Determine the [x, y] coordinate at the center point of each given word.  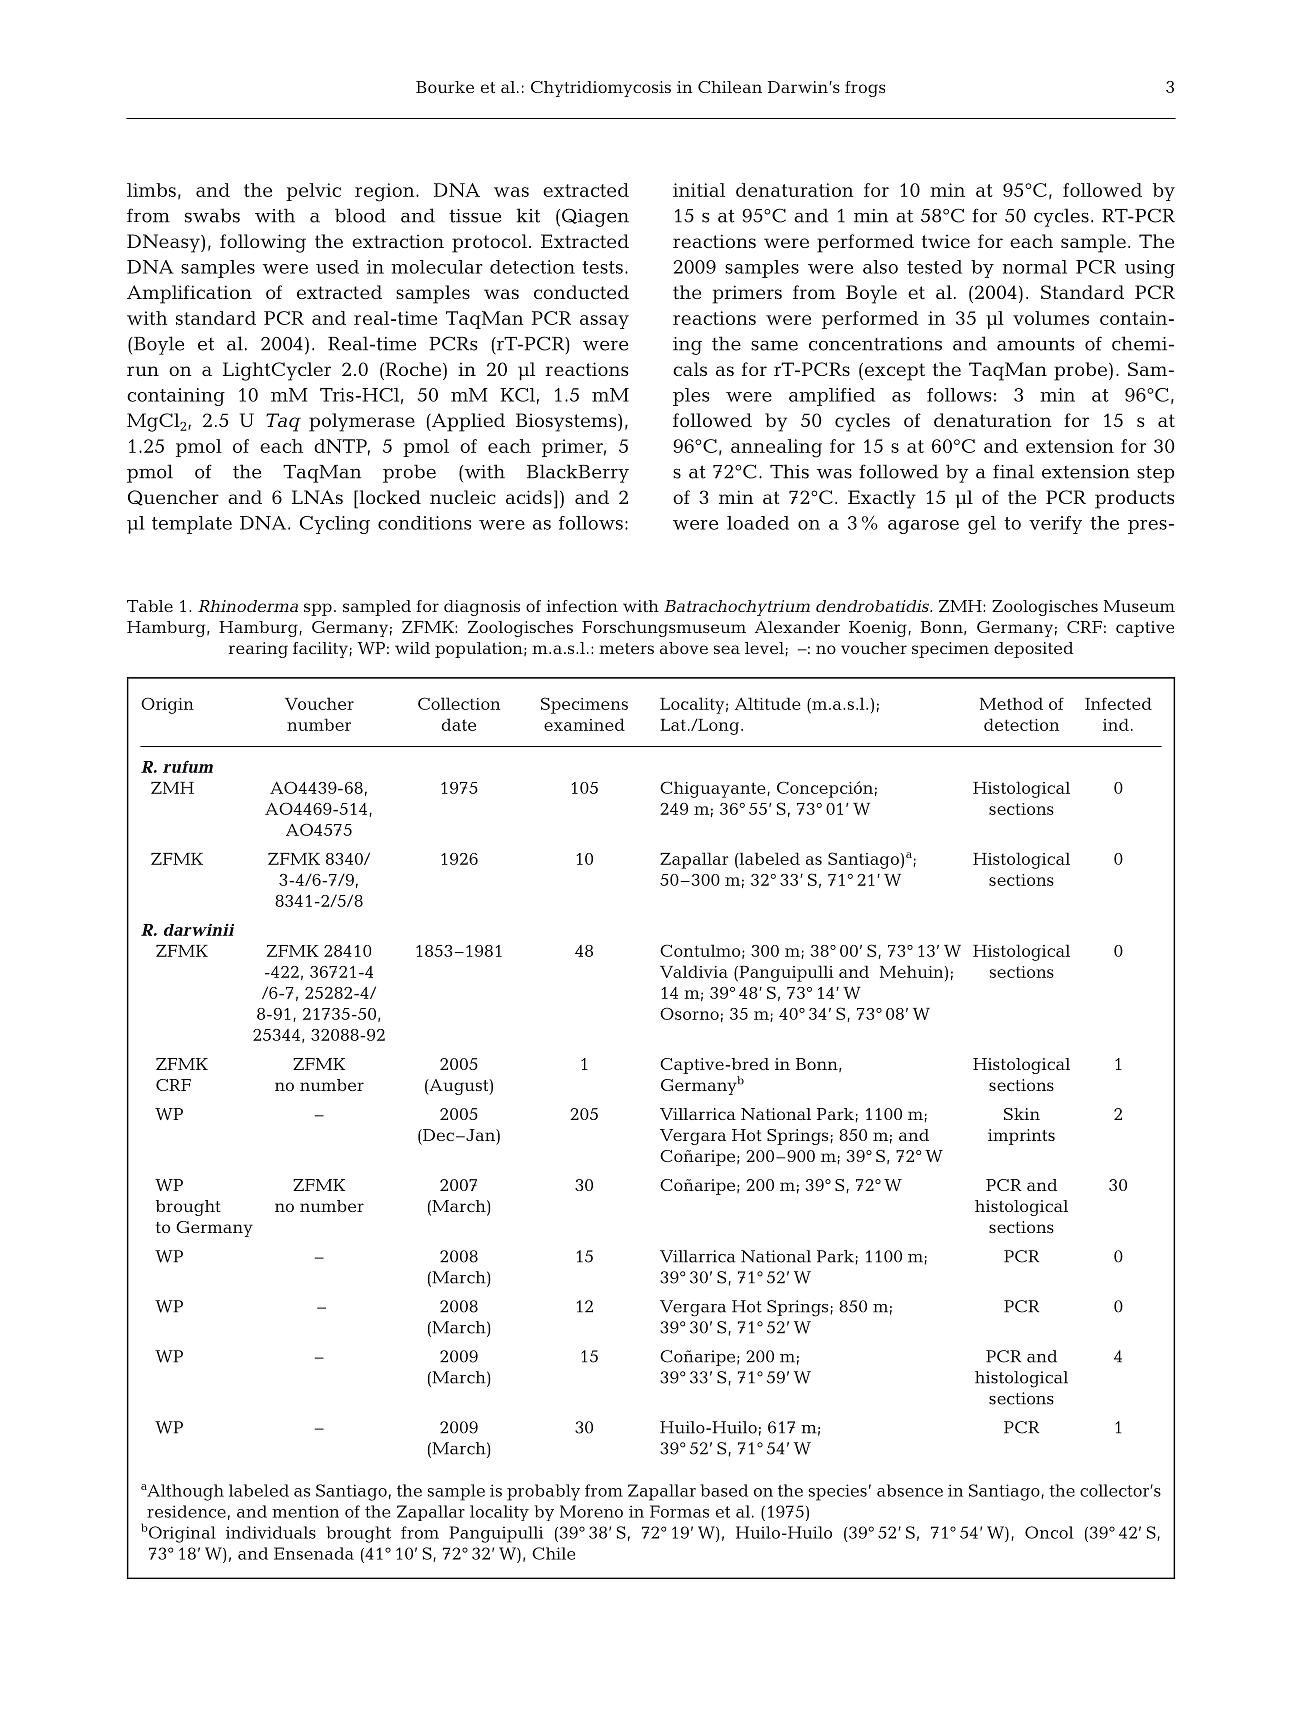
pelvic [313, 192]
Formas [679, 1511]
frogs [865, 89]
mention [305, 1511]
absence [910, 1490]
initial [699, 190]
